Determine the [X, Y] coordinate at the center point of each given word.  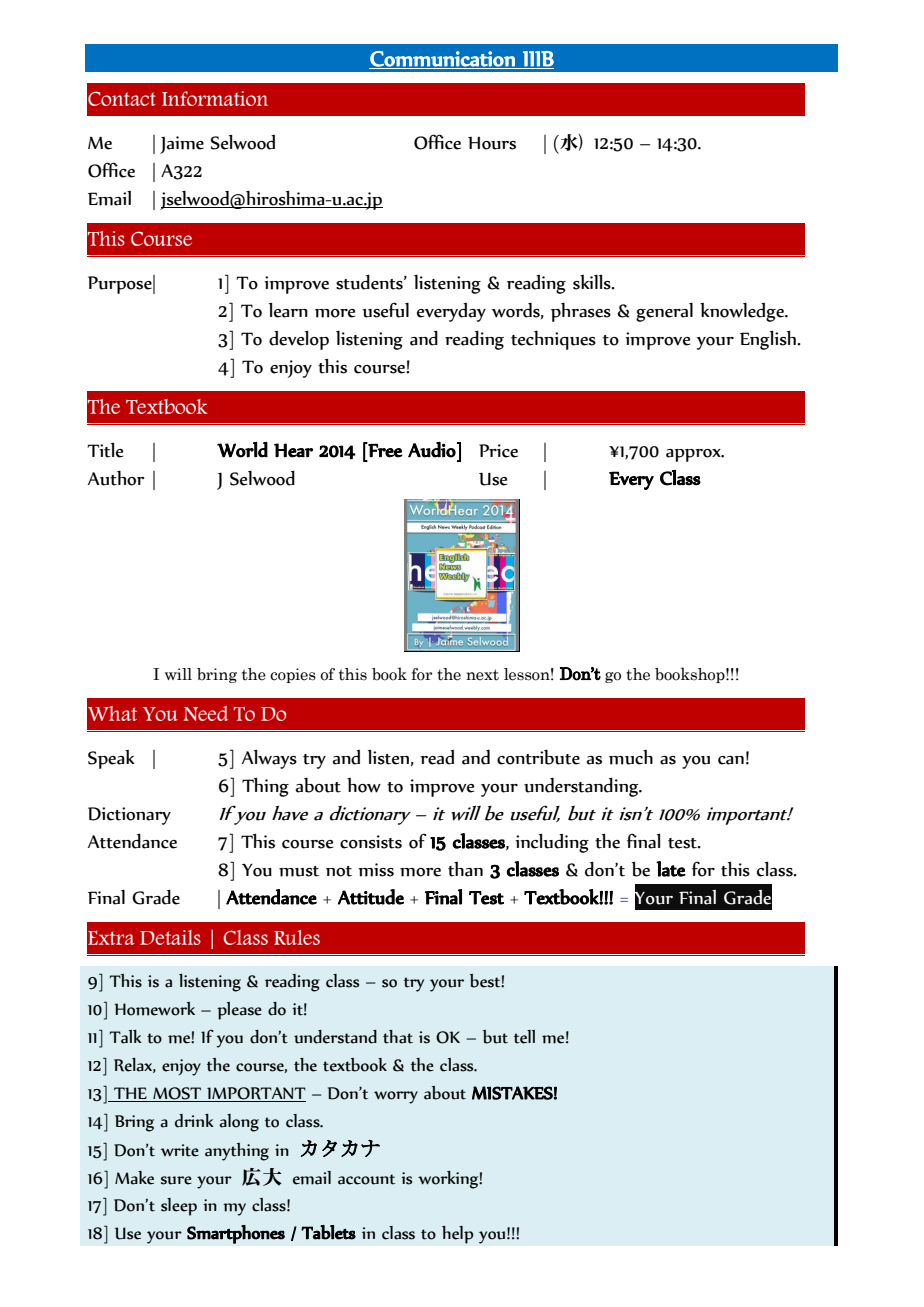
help [458, 1234]
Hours [492, 143]
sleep [179, 1207]
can [731, 760]
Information [215, 98]
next [482, 675]
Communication [443, 60]
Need [206, 713]
